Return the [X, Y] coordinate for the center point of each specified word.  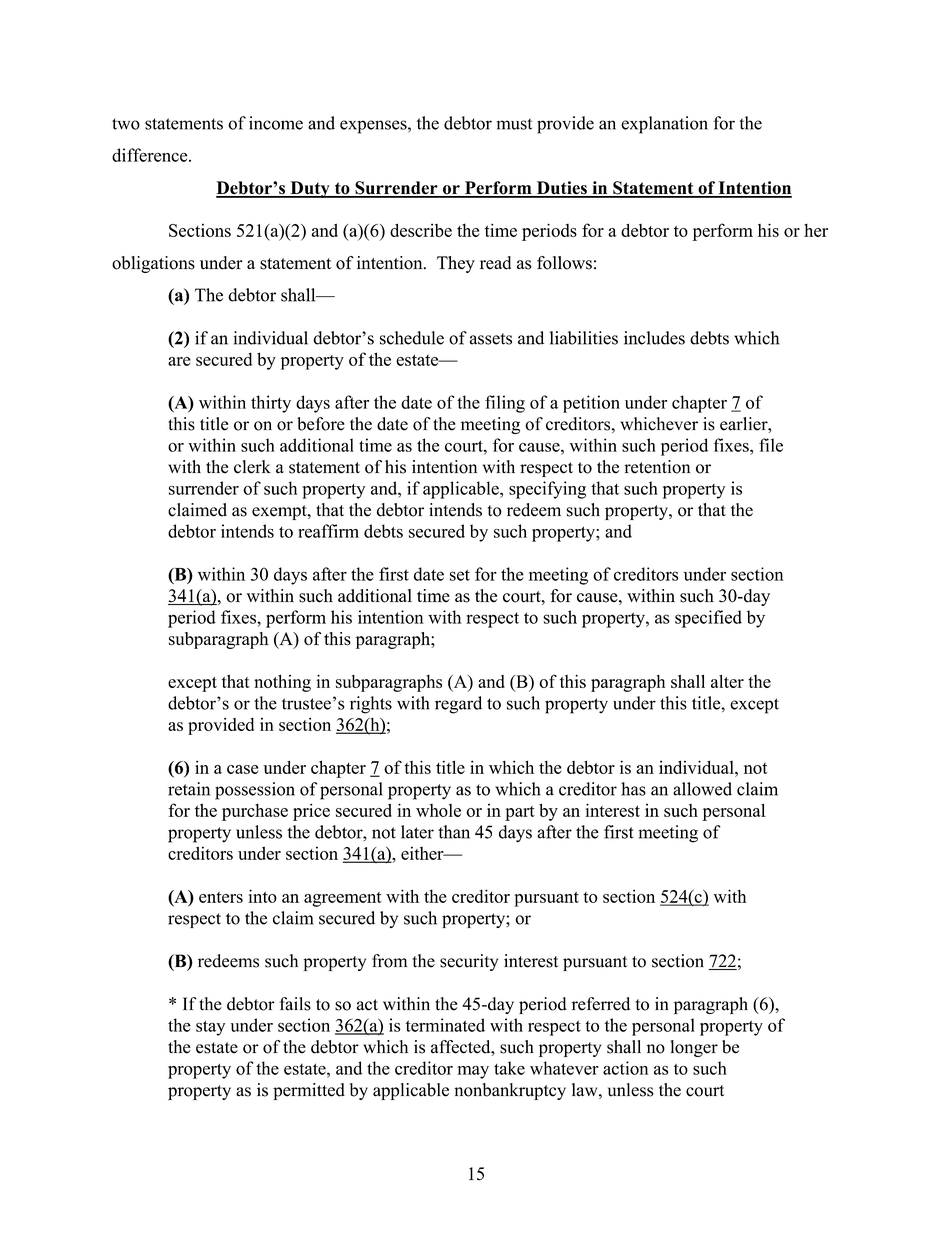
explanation [664, 125]
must [514, 124]
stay [210, 1028]
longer [694, 1048]
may [473, 1072]
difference [151, 155]
